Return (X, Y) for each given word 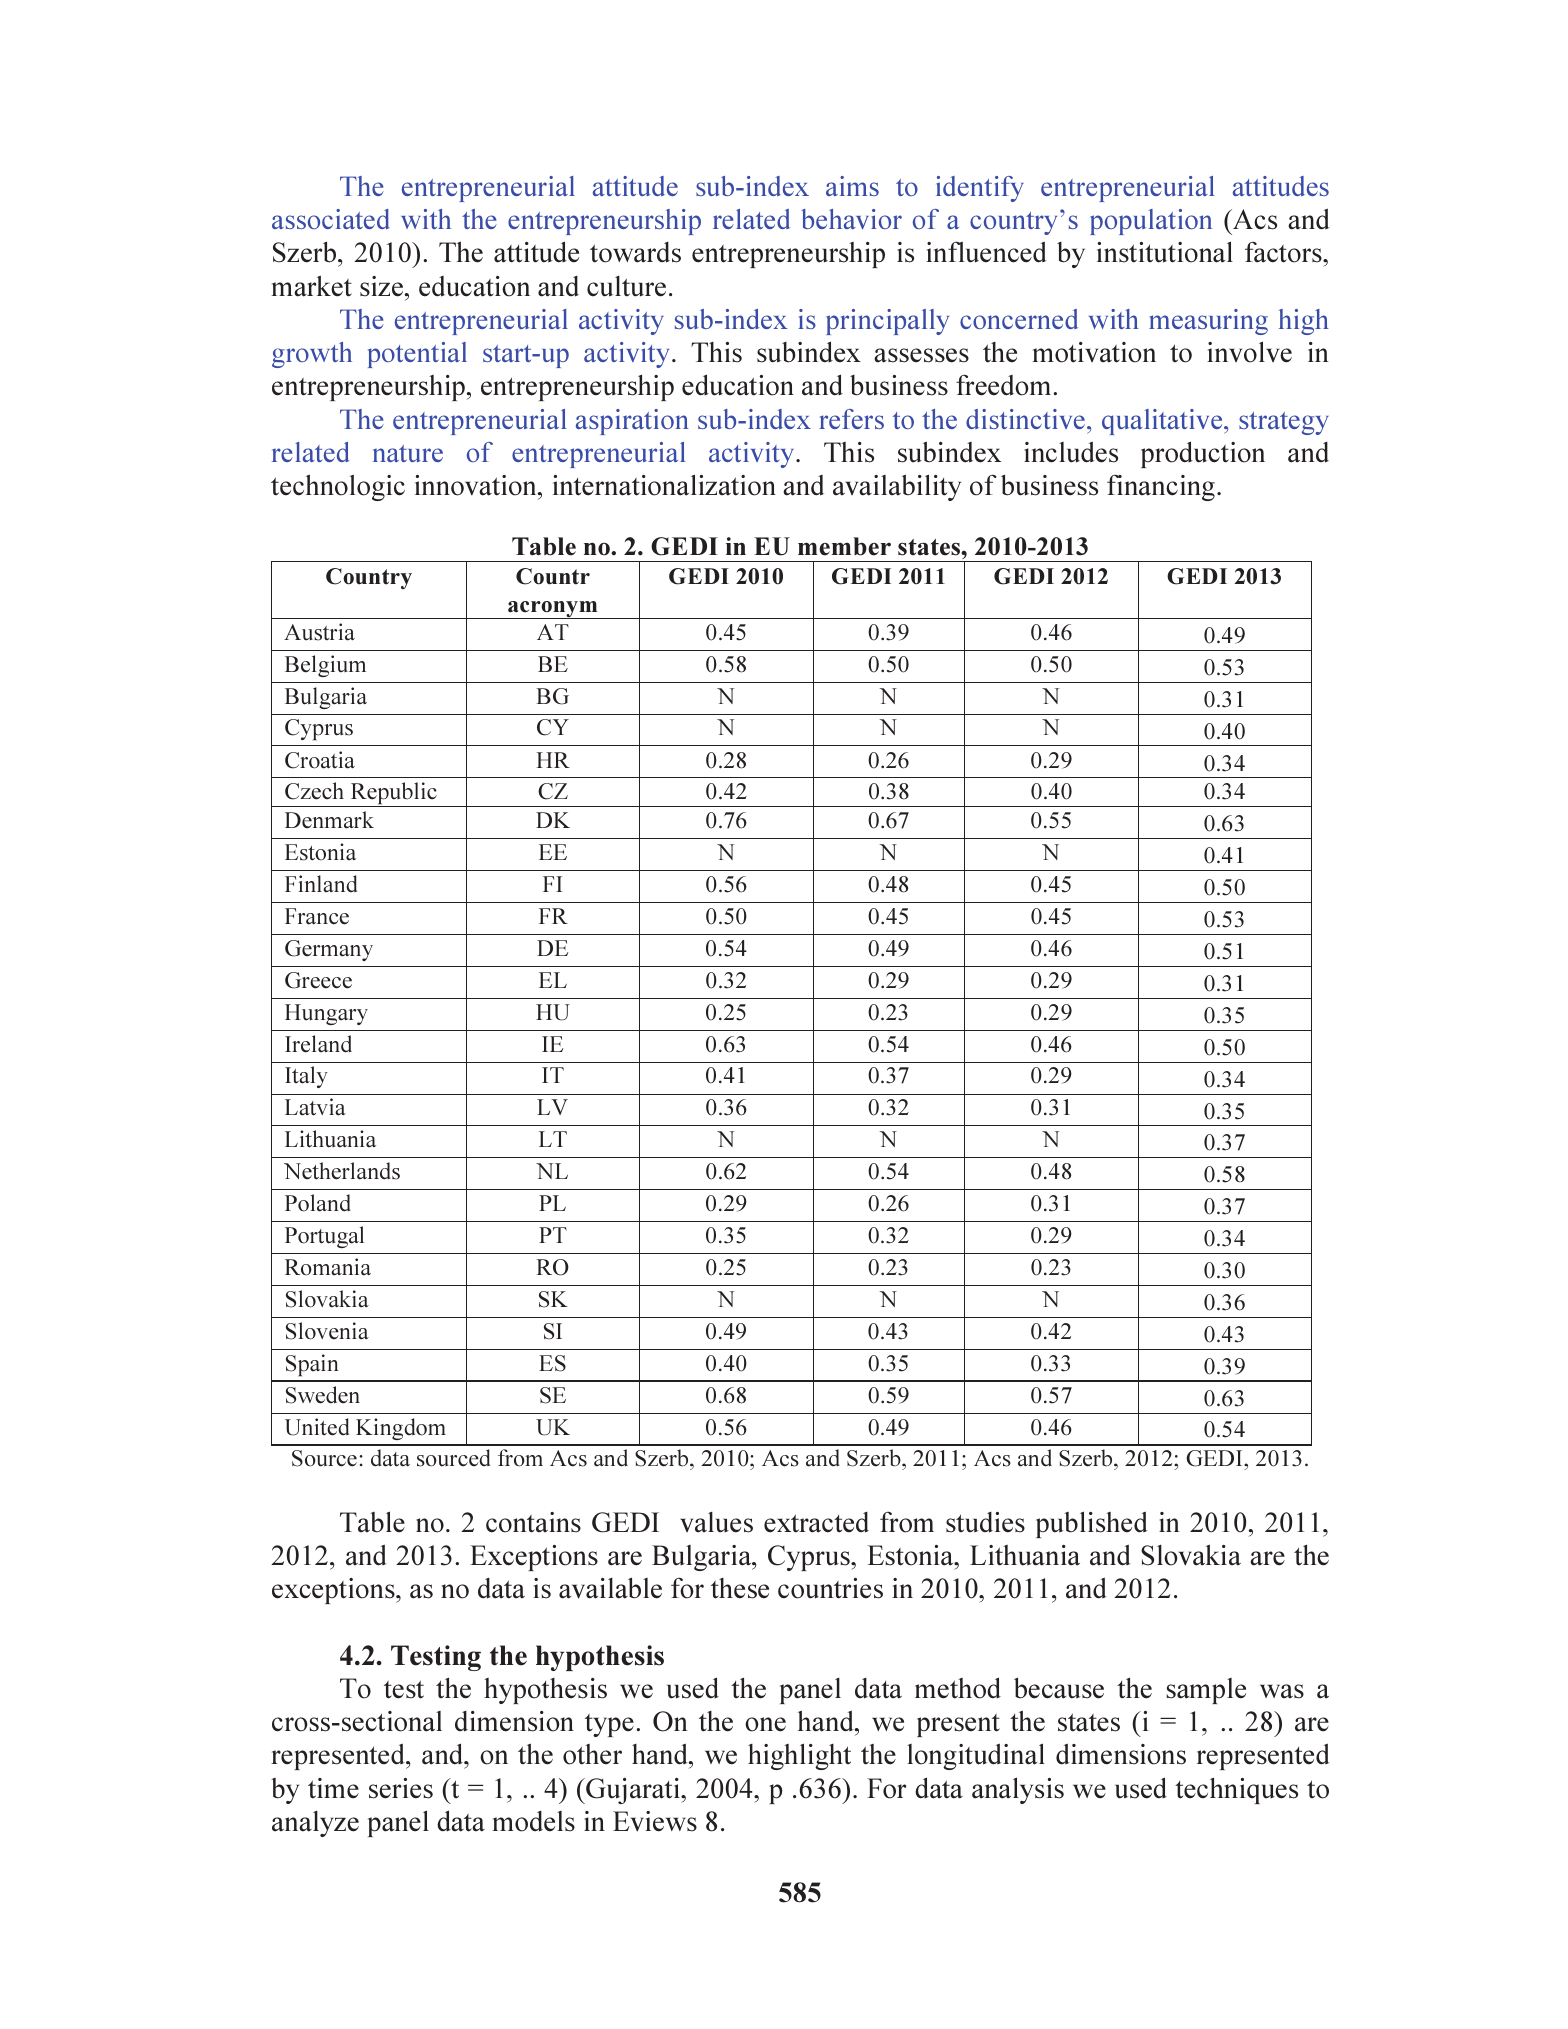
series (401, 1788)
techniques (1236, 1790)
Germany (329, 950)
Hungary (326, 1014)
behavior (851, 219)
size (383, 286)
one (765, 1724)
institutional (1165, 252)
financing (1162, 487)
